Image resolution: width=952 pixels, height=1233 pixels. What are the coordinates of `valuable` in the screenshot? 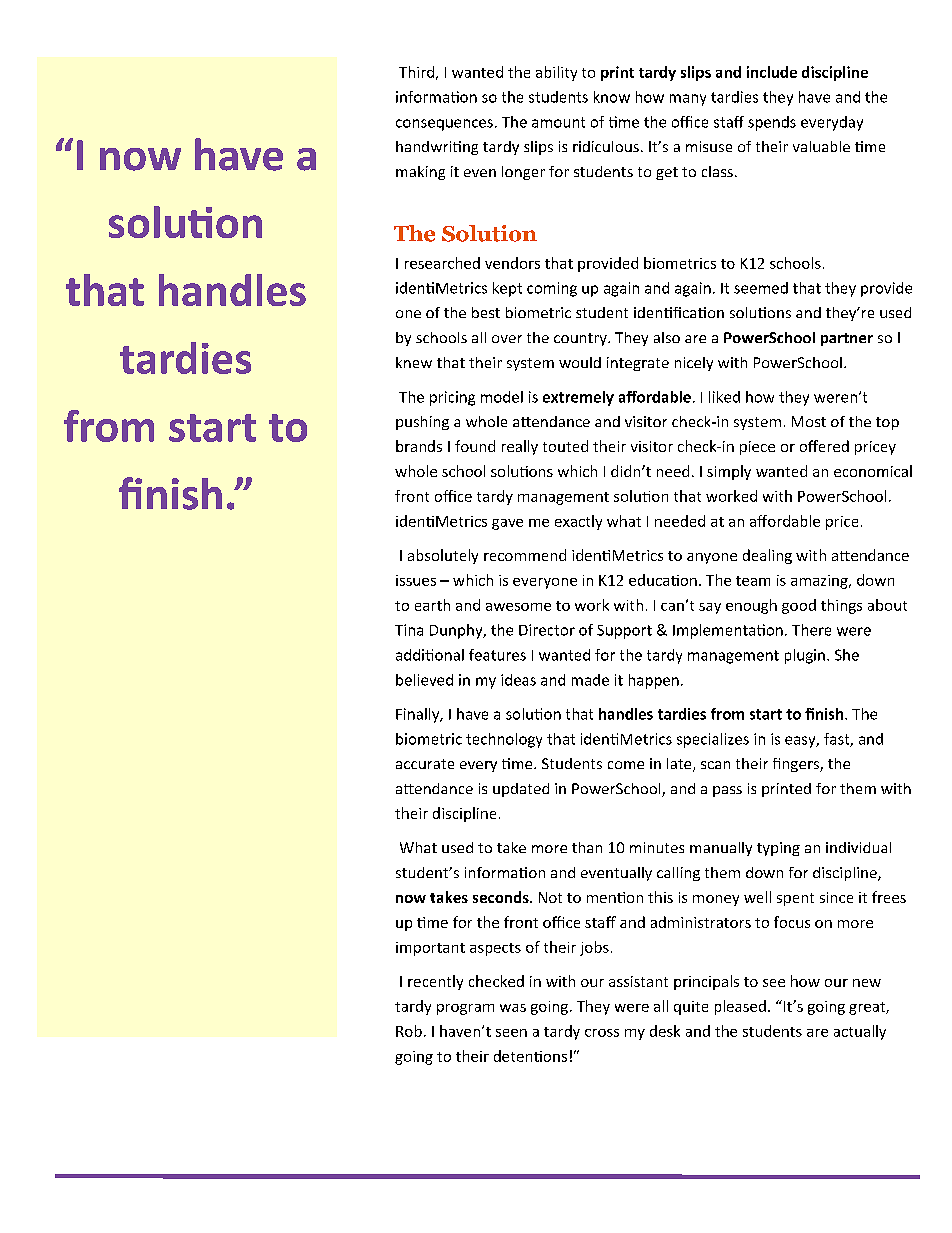 It's located at (821, 146).
